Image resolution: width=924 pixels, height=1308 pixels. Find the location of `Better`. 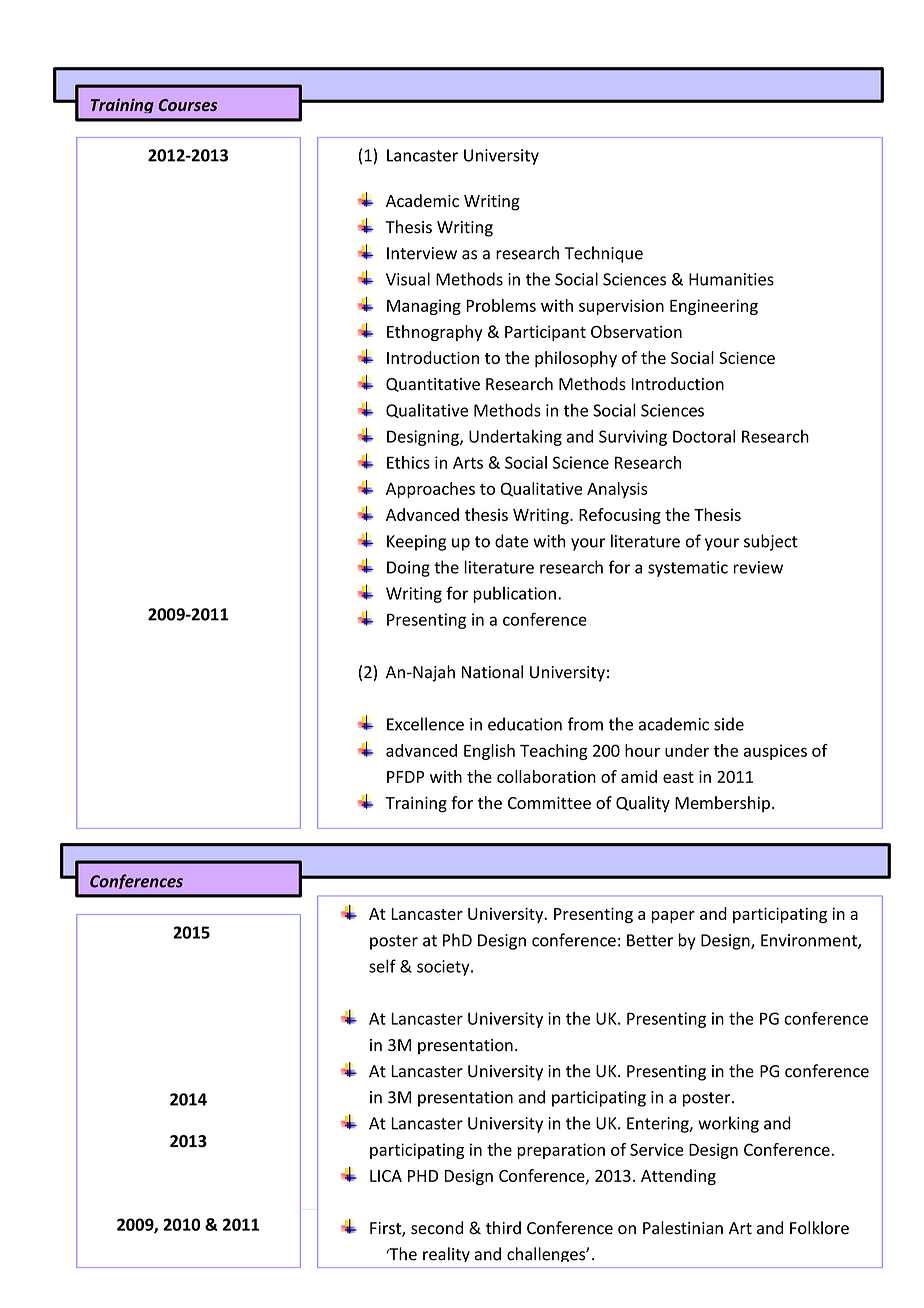

Better is located at coordinates (650, 940).
